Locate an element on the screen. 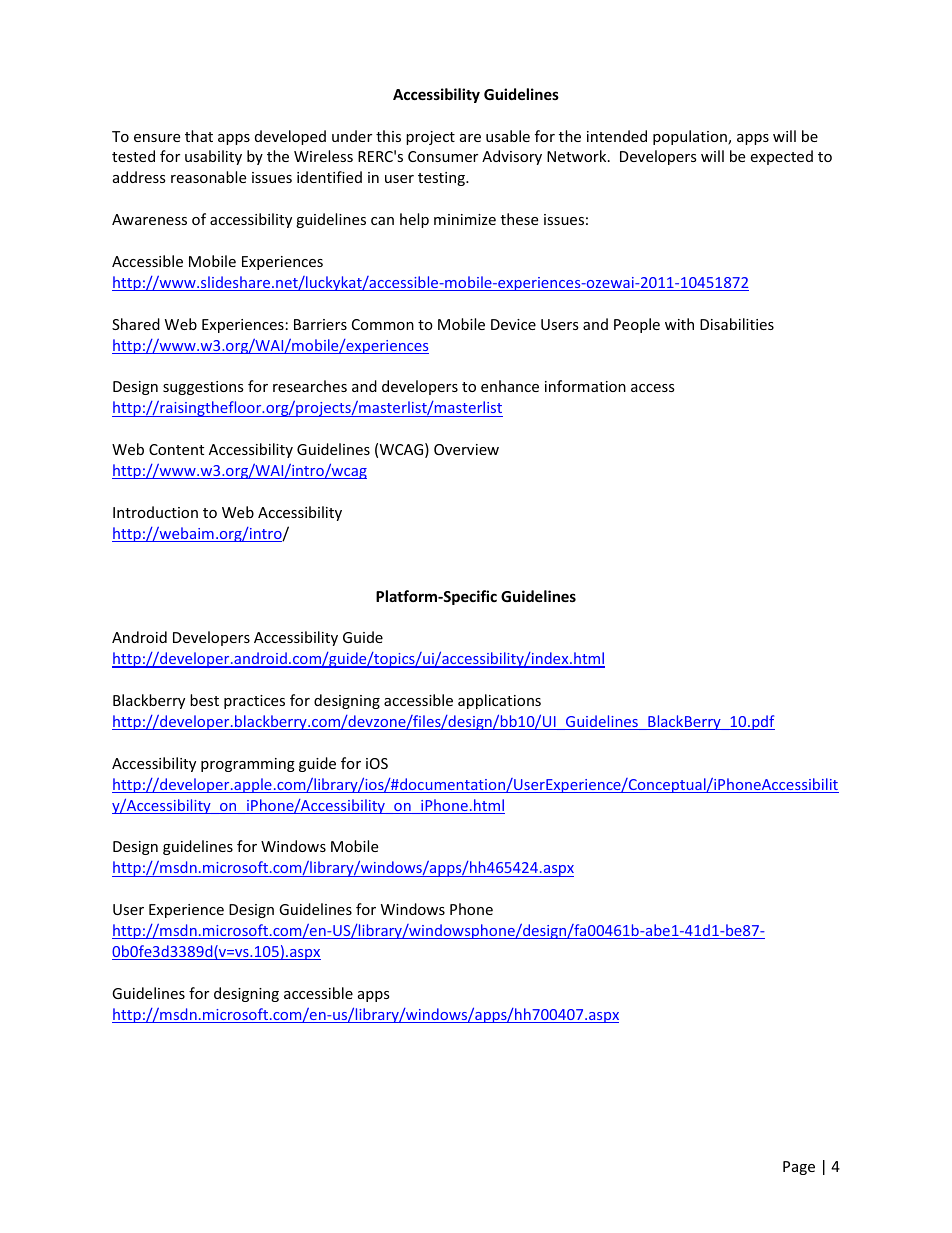 The image size is (952, 1233). usability is located at coordinates (213, 157).
